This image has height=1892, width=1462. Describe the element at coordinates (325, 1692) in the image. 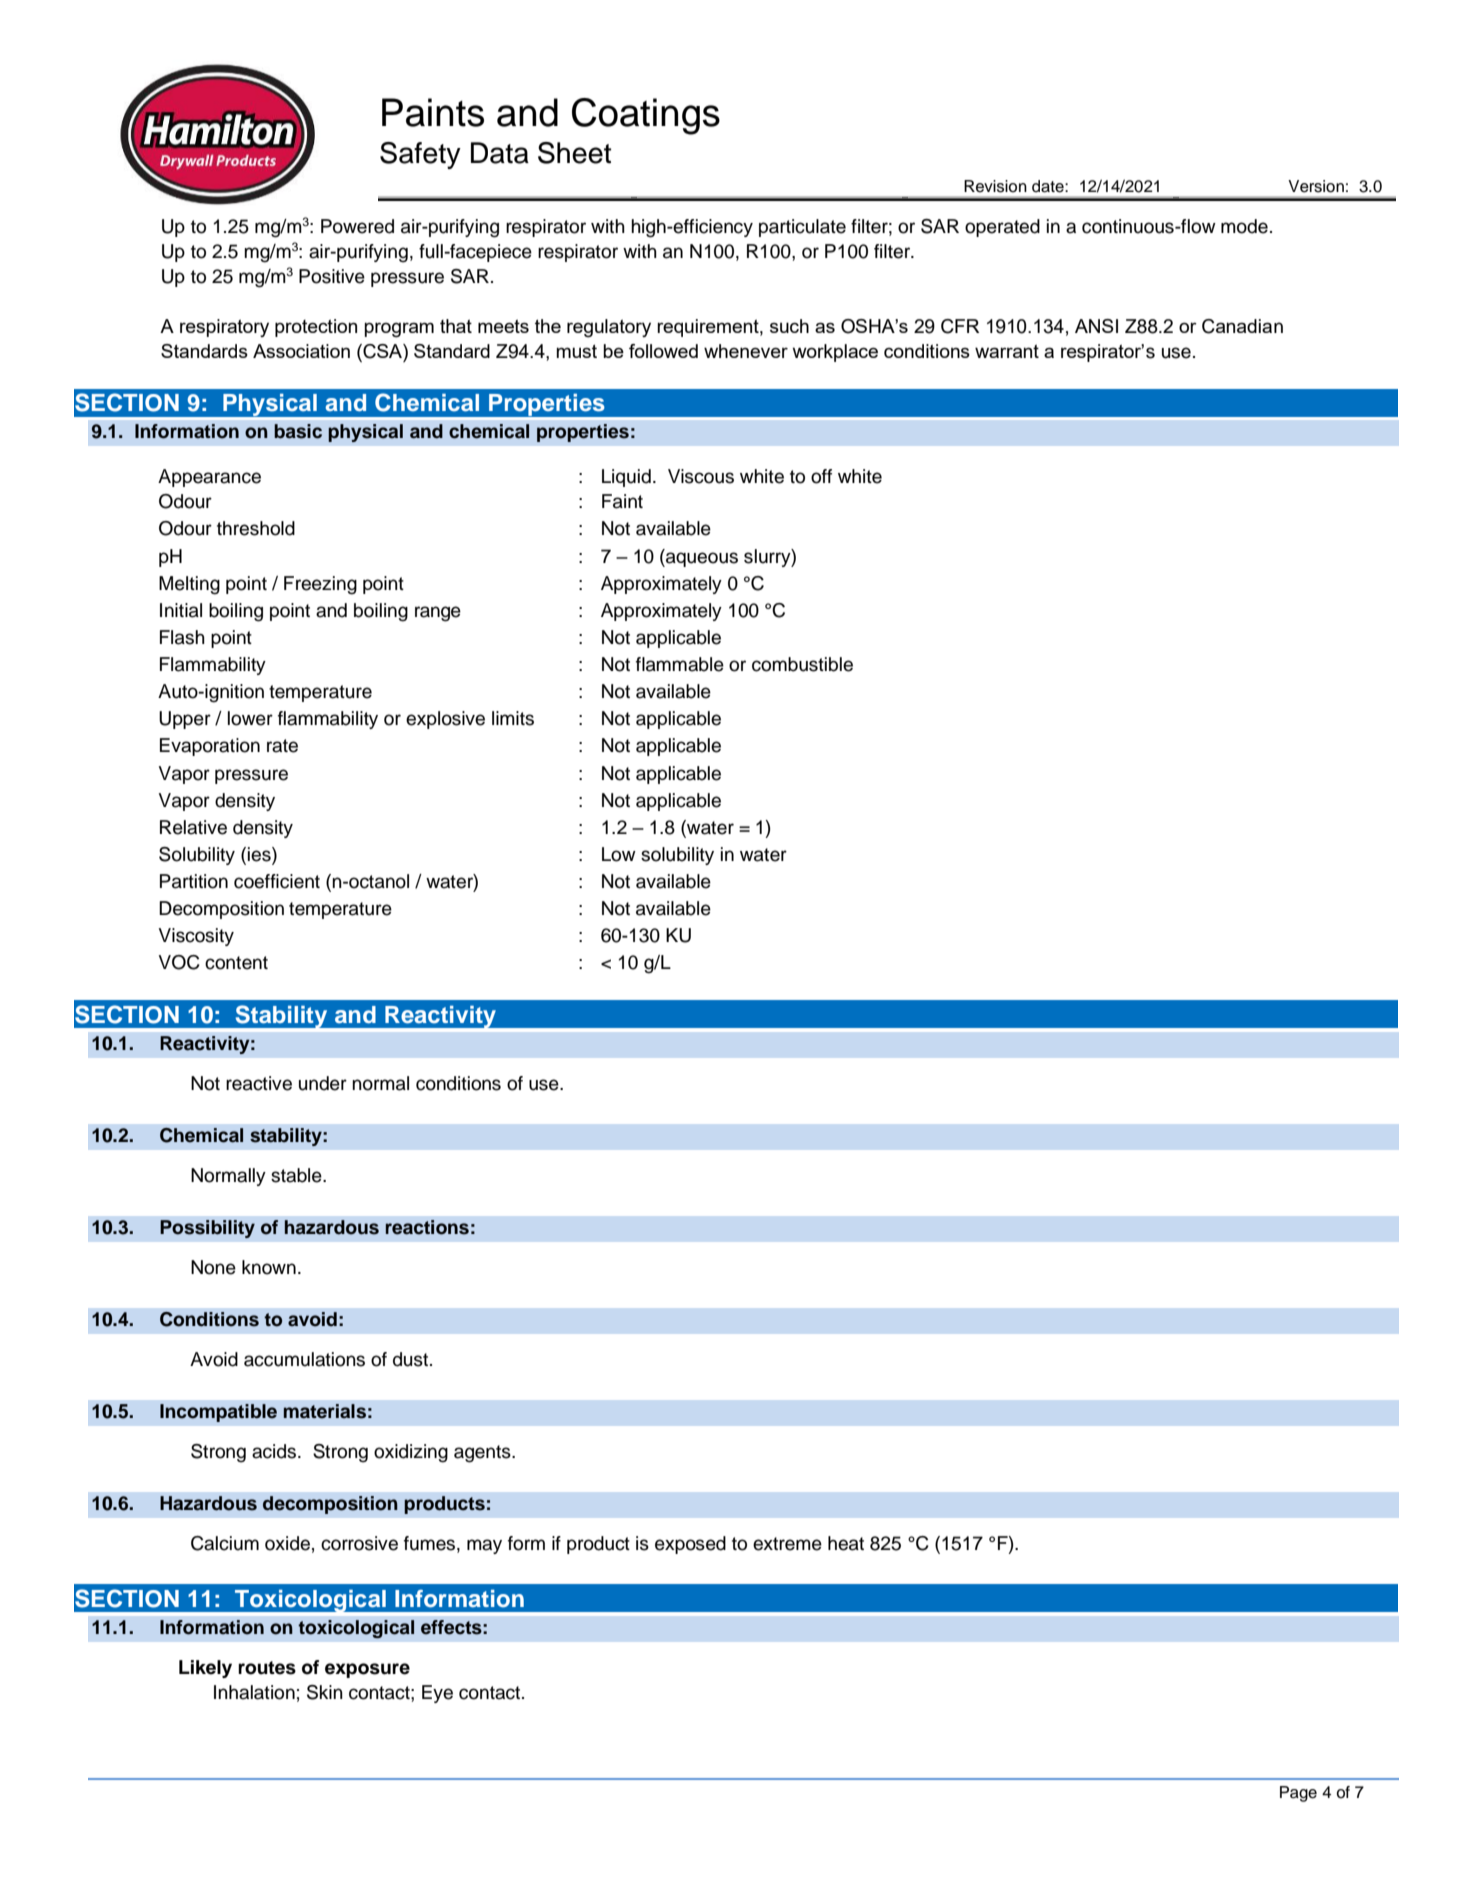

I see `Skin` at that location.
